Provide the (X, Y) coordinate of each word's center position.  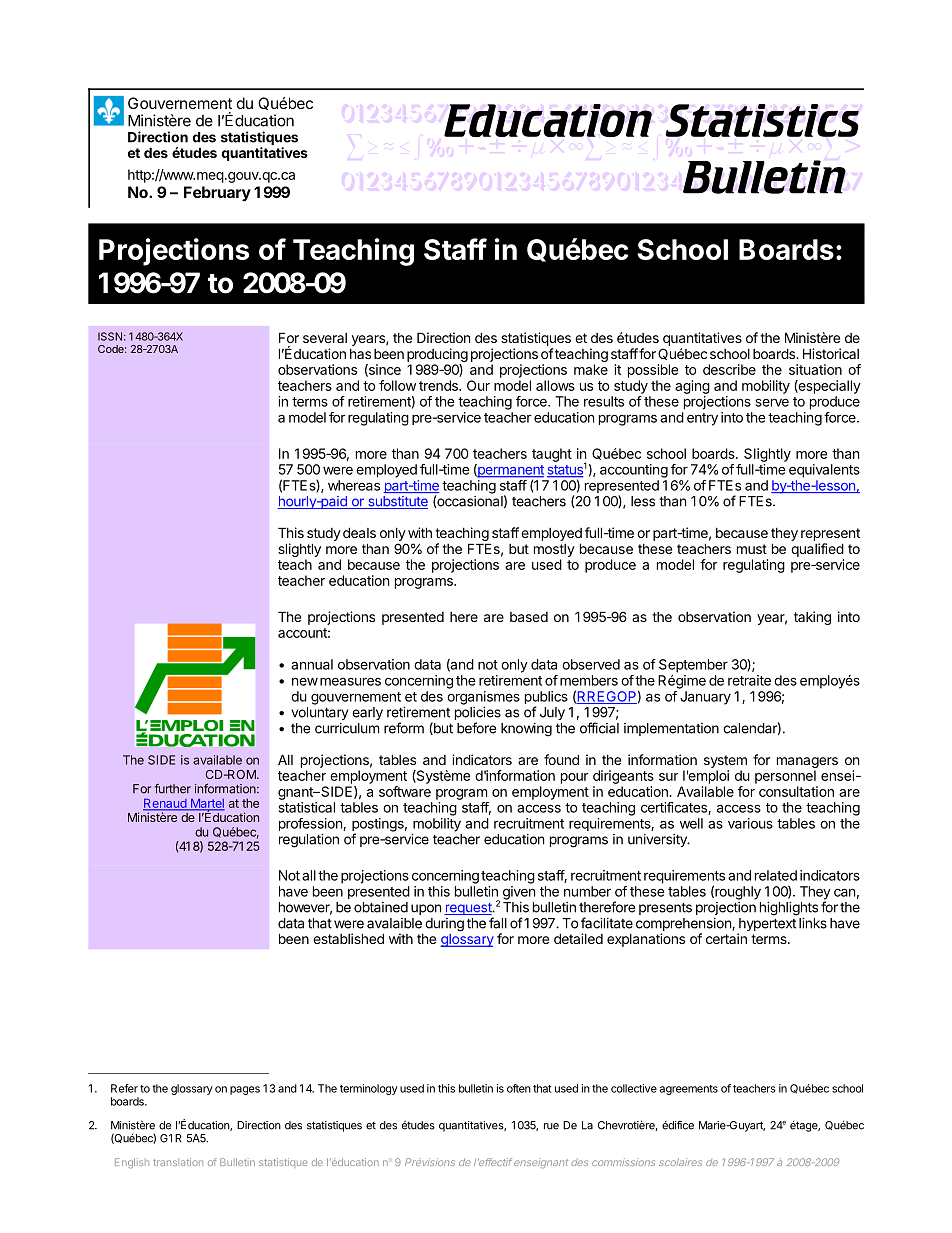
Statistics (762, 120)
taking (812, 618)
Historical (831, 353)
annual (312, 664)
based (529, 617)
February (217, 194)
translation (178, 1162)
